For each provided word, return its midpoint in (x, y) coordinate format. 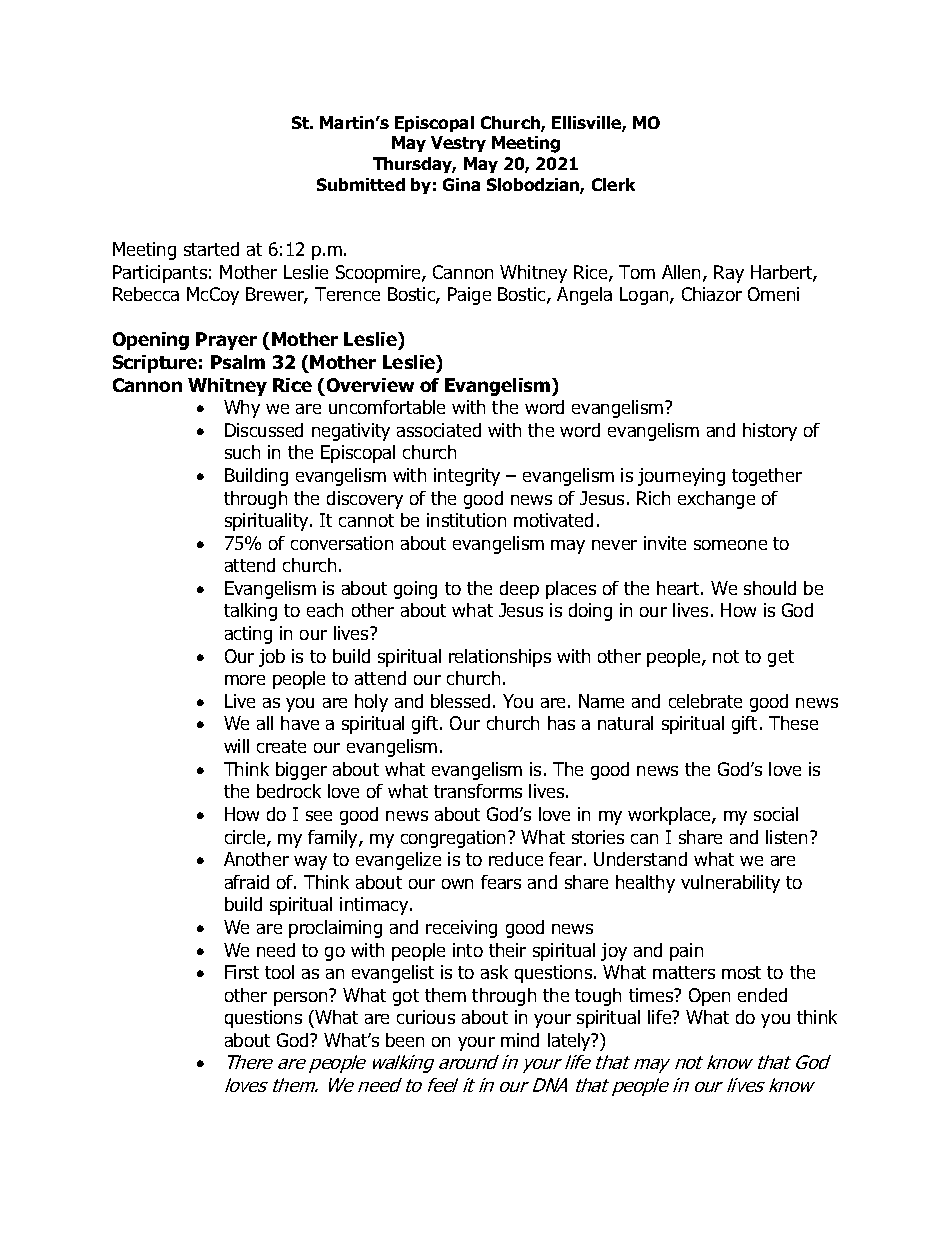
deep (519, 590)
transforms (478, 791)
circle (246, 838)
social (776, 814)
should (770, 588)
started (211, 249)
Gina (461, 184)
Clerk (613, 184)
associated (439, 430)
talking (250, 612)
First (242, 972)
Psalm (238, 362)
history (770, 432)
